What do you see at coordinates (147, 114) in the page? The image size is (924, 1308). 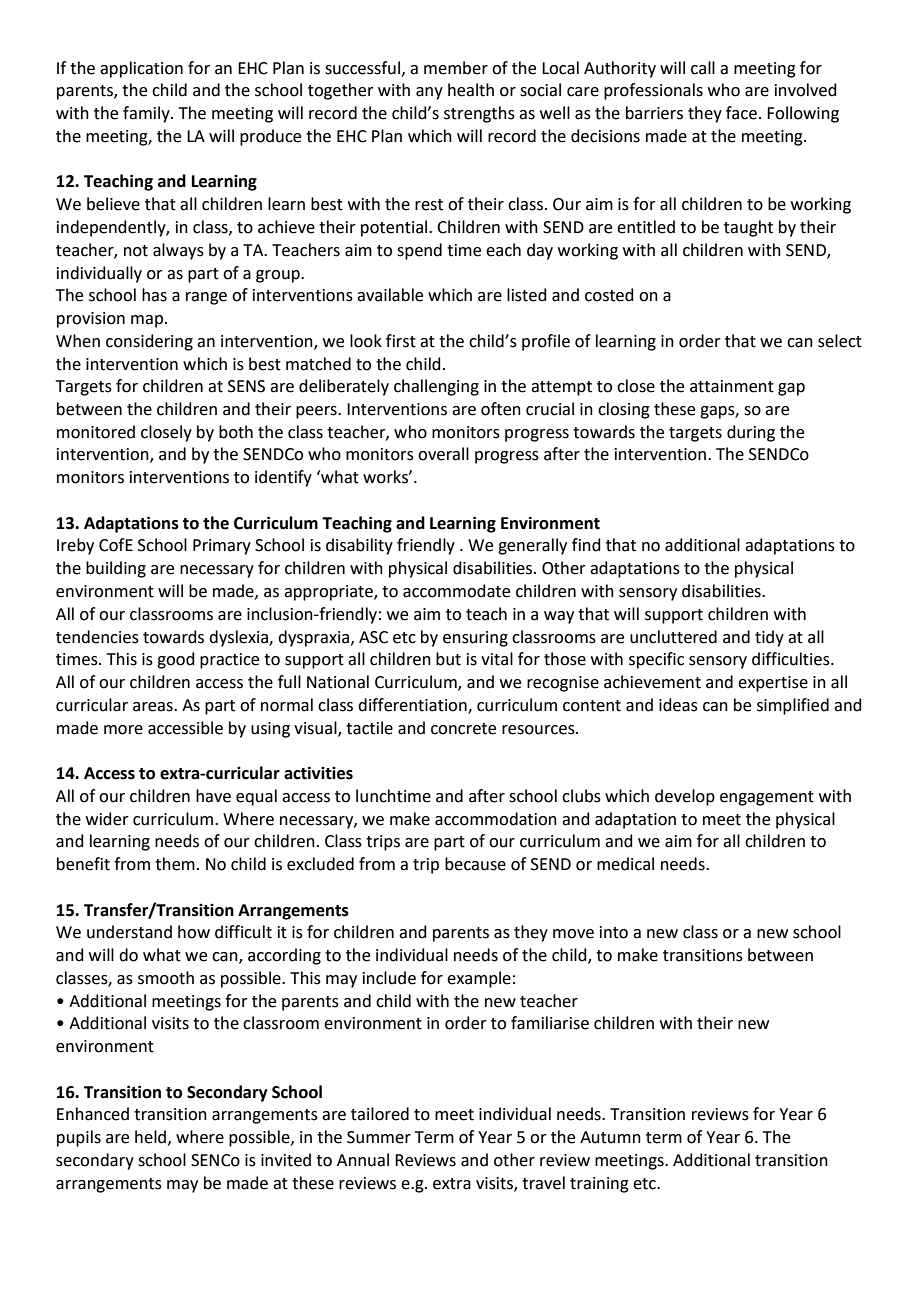 I see `family` at bounding box center [147, 114].
